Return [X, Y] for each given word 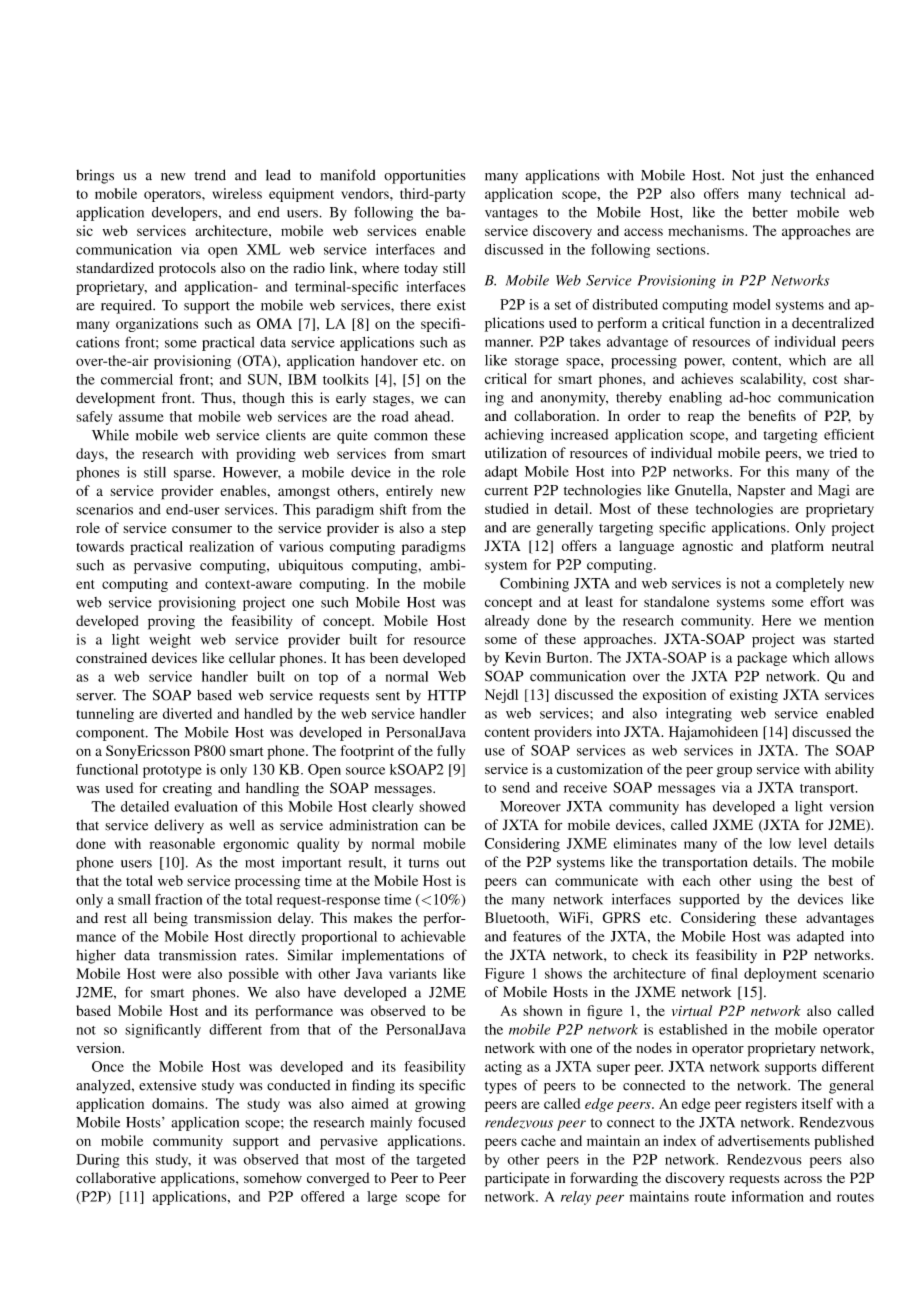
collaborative [116, 1177]
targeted [441, 1161]
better [770, 212]
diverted [187, 713]
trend [210, 175]
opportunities [425, 176]
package [762, 659]
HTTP [447, 695]
